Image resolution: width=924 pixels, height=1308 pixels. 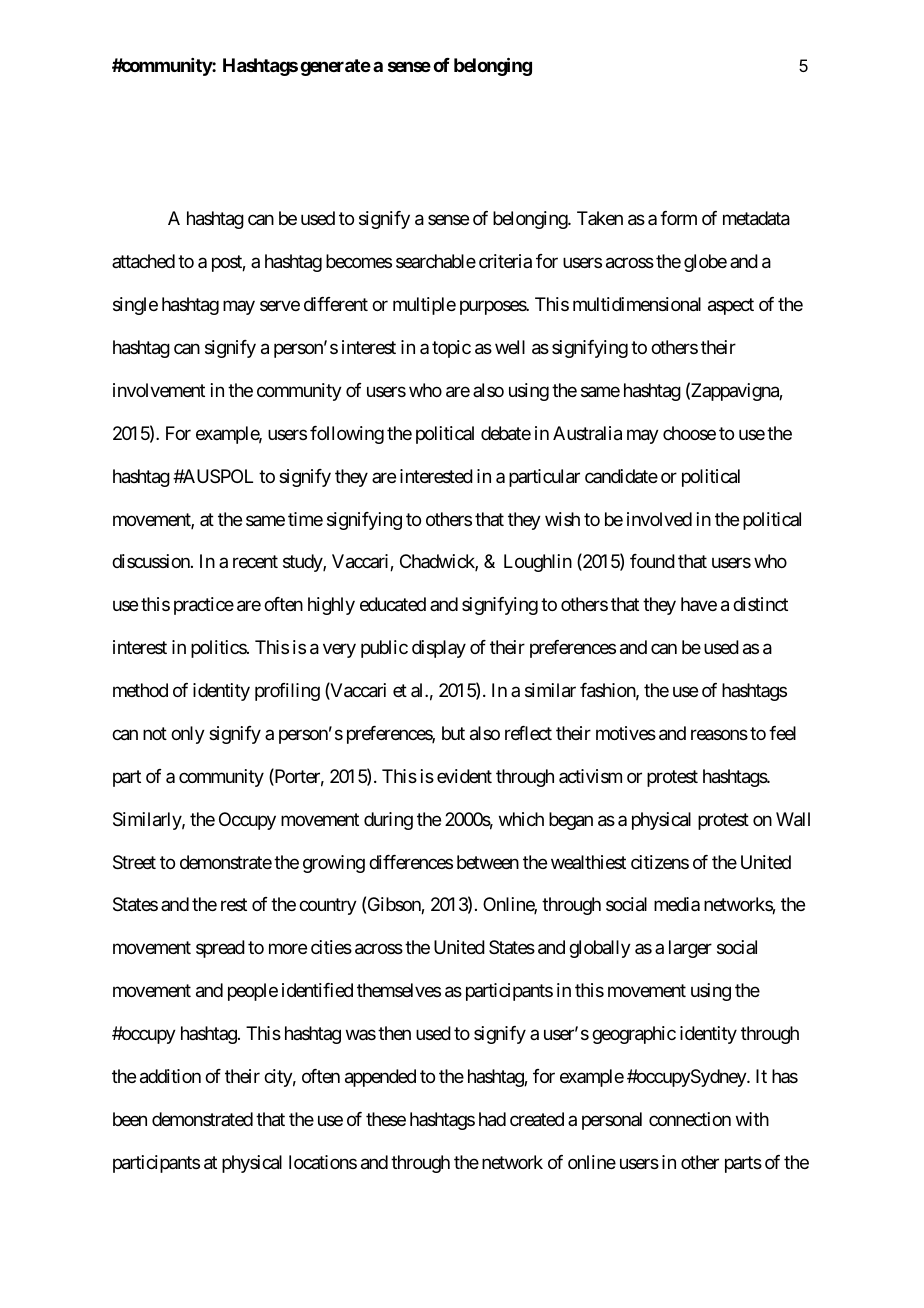 What do you see at coordinates (188, 735) in the screenshot?
I see `only` at bounding box center [188, 735].
